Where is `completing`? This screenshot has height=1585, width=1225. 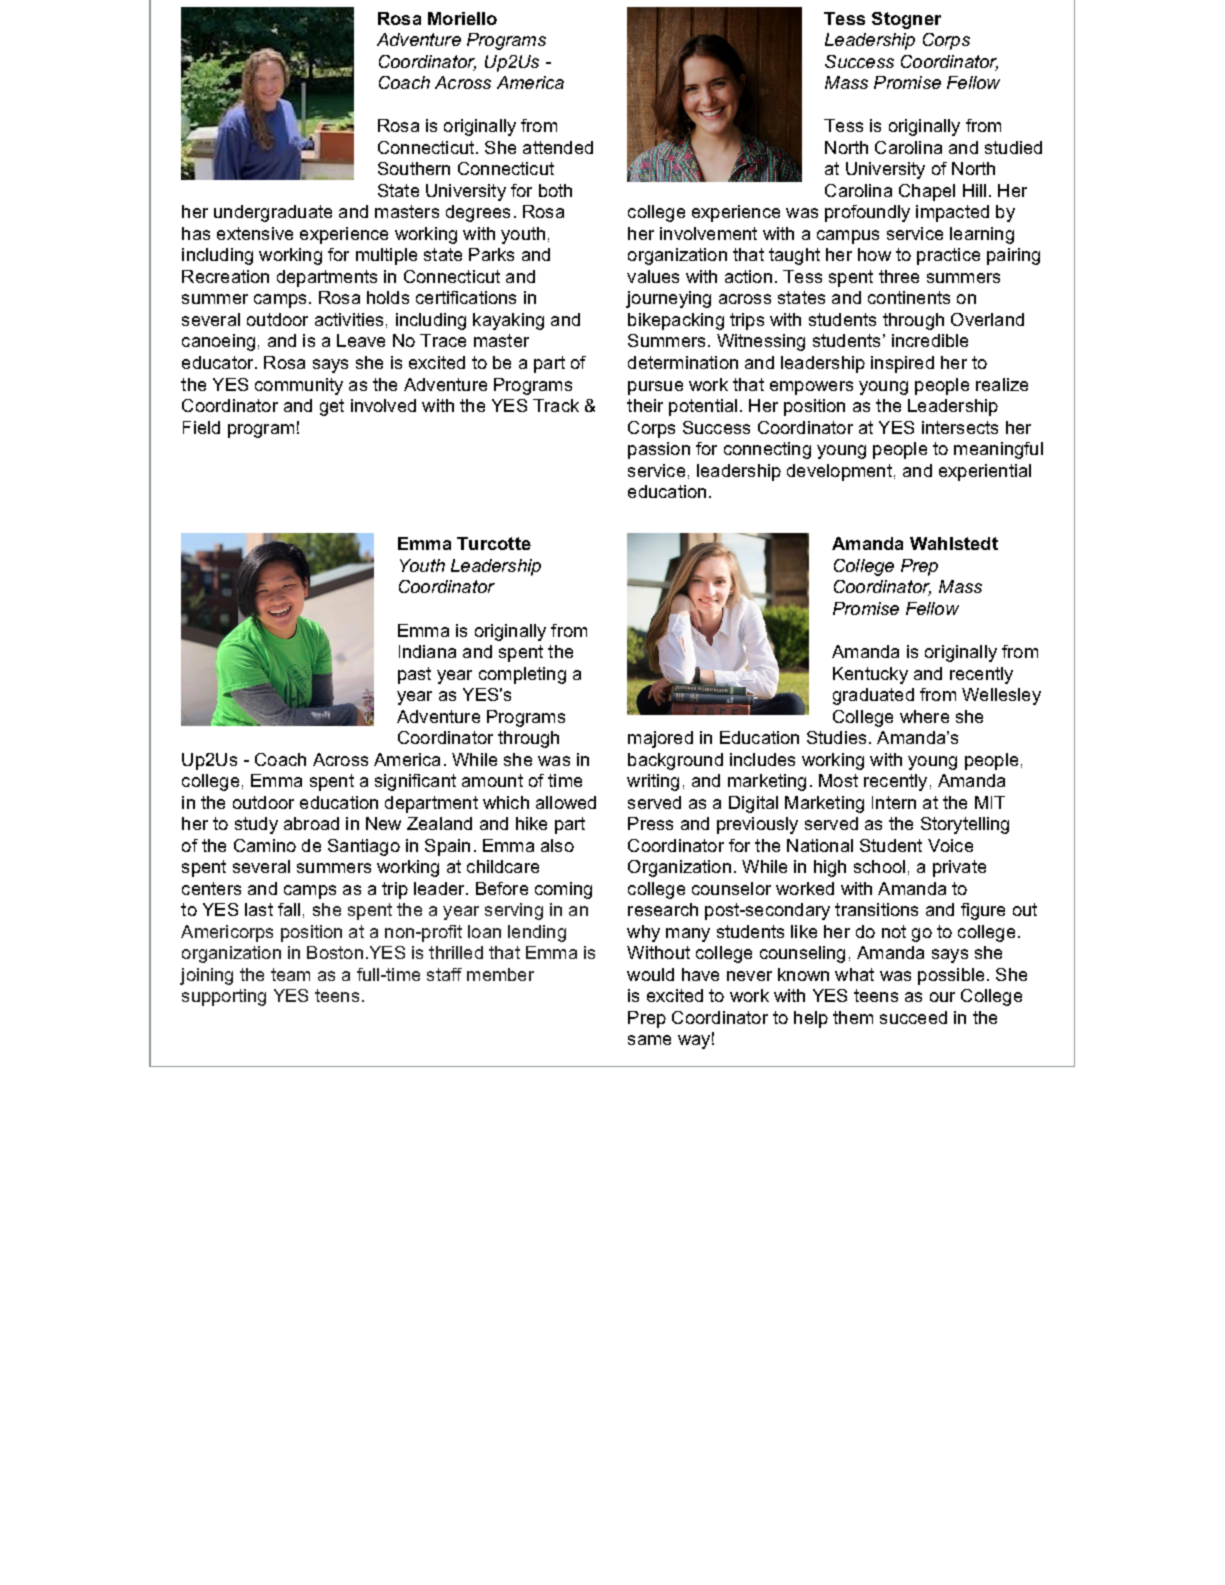
completing is located at coordinates (522, 675).
